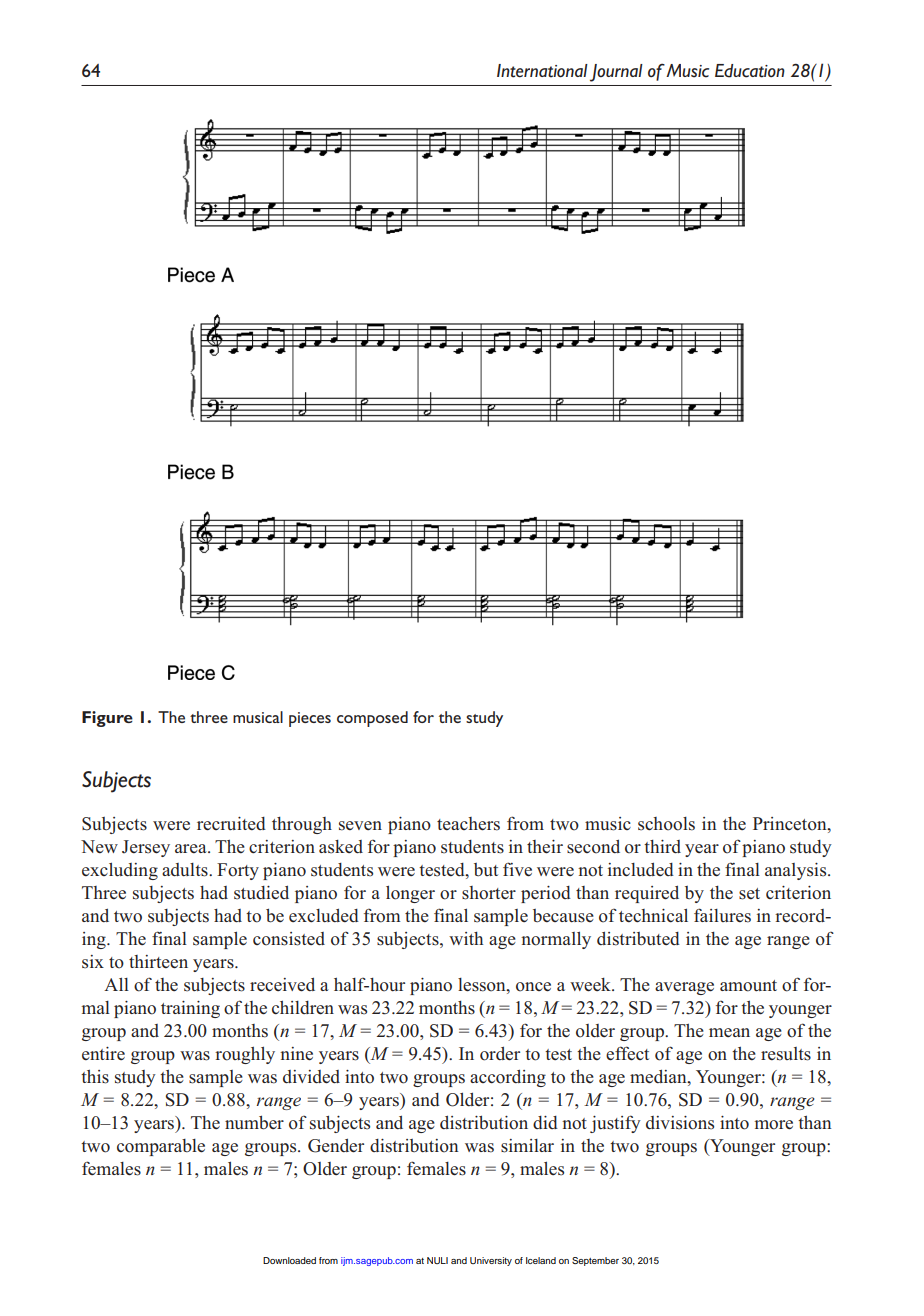 This page has height=1316, width=924. I want to click on International, so click(542, 71).
